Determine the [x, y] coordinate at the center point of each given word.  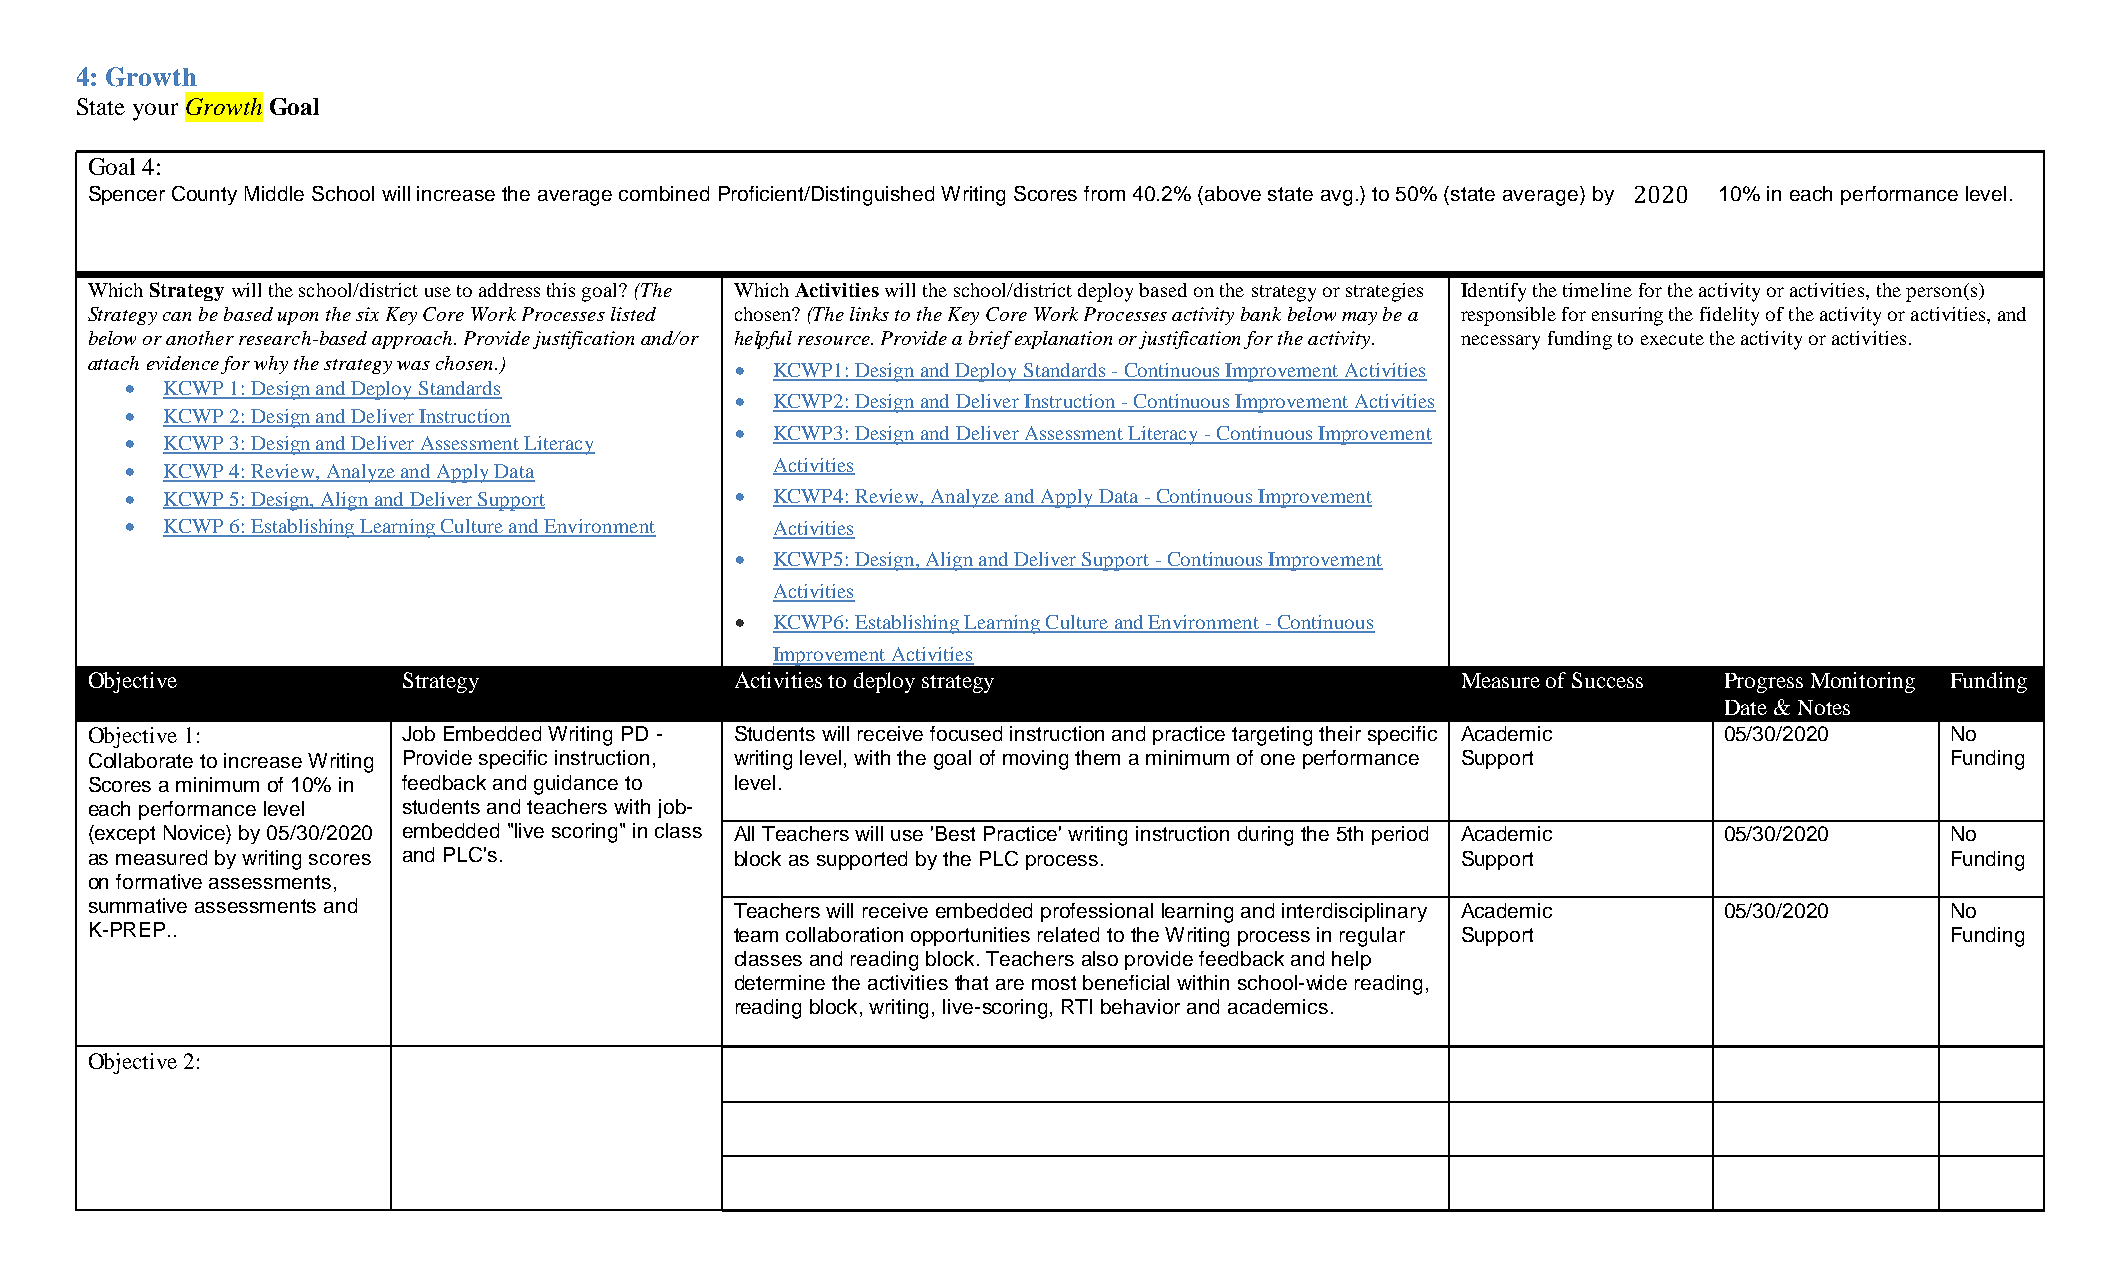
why [271, 365]
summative [138, 905]
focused [966, 733]
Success [1607, 680]
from [1104, 193]
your [155, 112]
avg [1336, 198]
